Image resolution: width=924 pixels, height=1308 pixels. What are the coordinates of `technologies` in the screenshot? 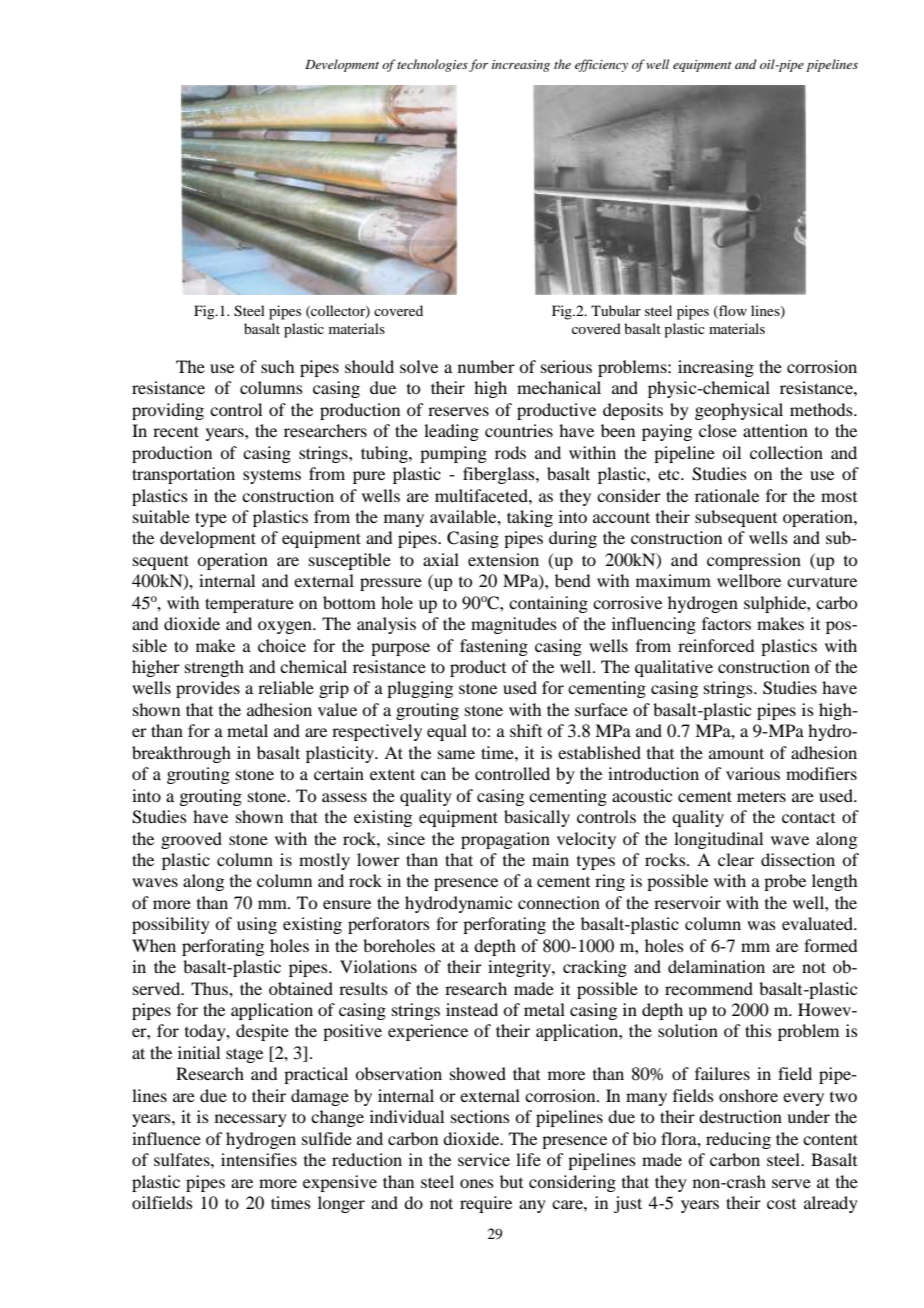 It's located at (432, 65).
